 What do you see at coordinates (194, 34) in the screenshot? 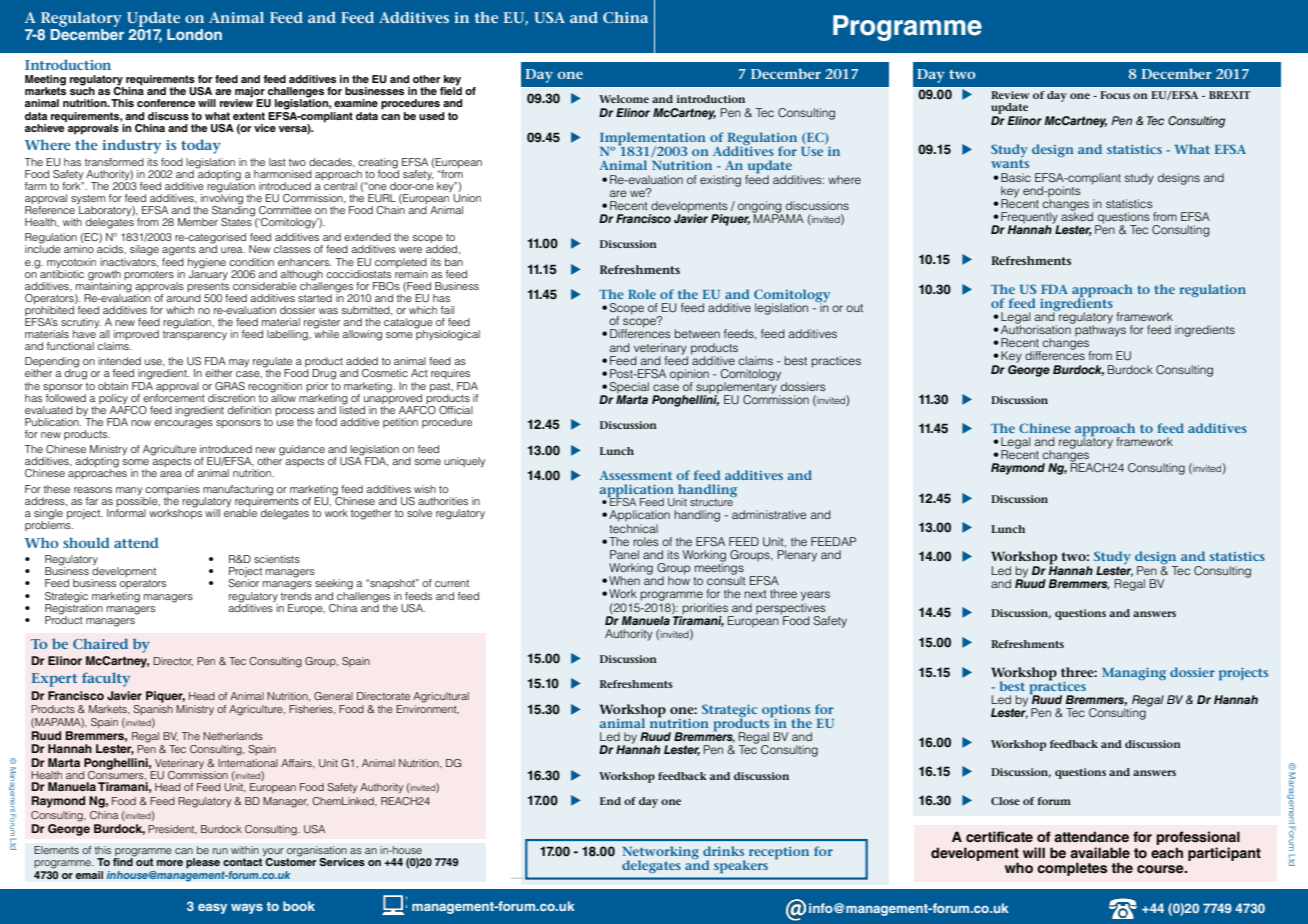
I see `London` at bounding box center [194, 34].
